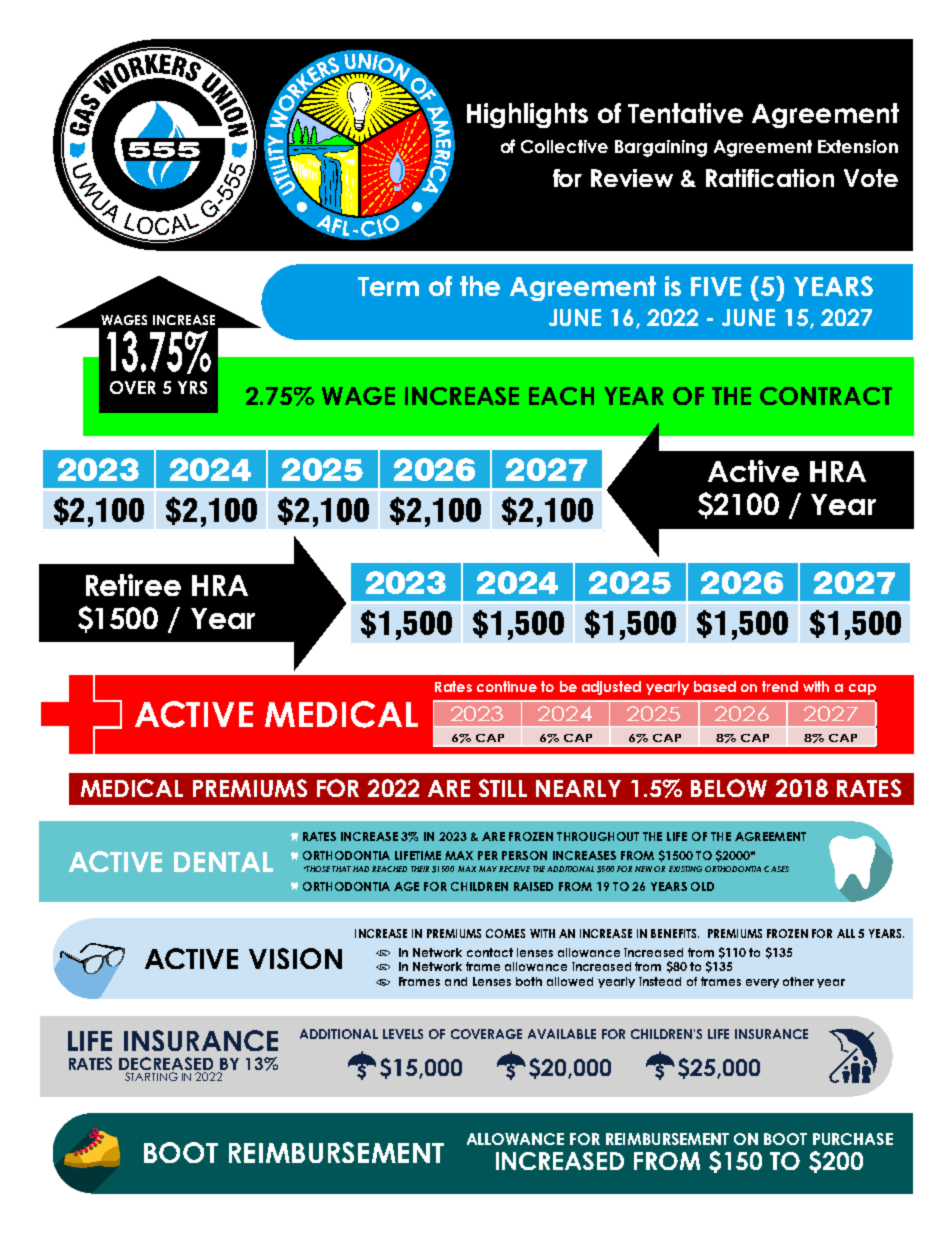  What do you see at coordinates (826, 396) in the image?
I see `CONTRACT` at bounding box center [826, 396].
